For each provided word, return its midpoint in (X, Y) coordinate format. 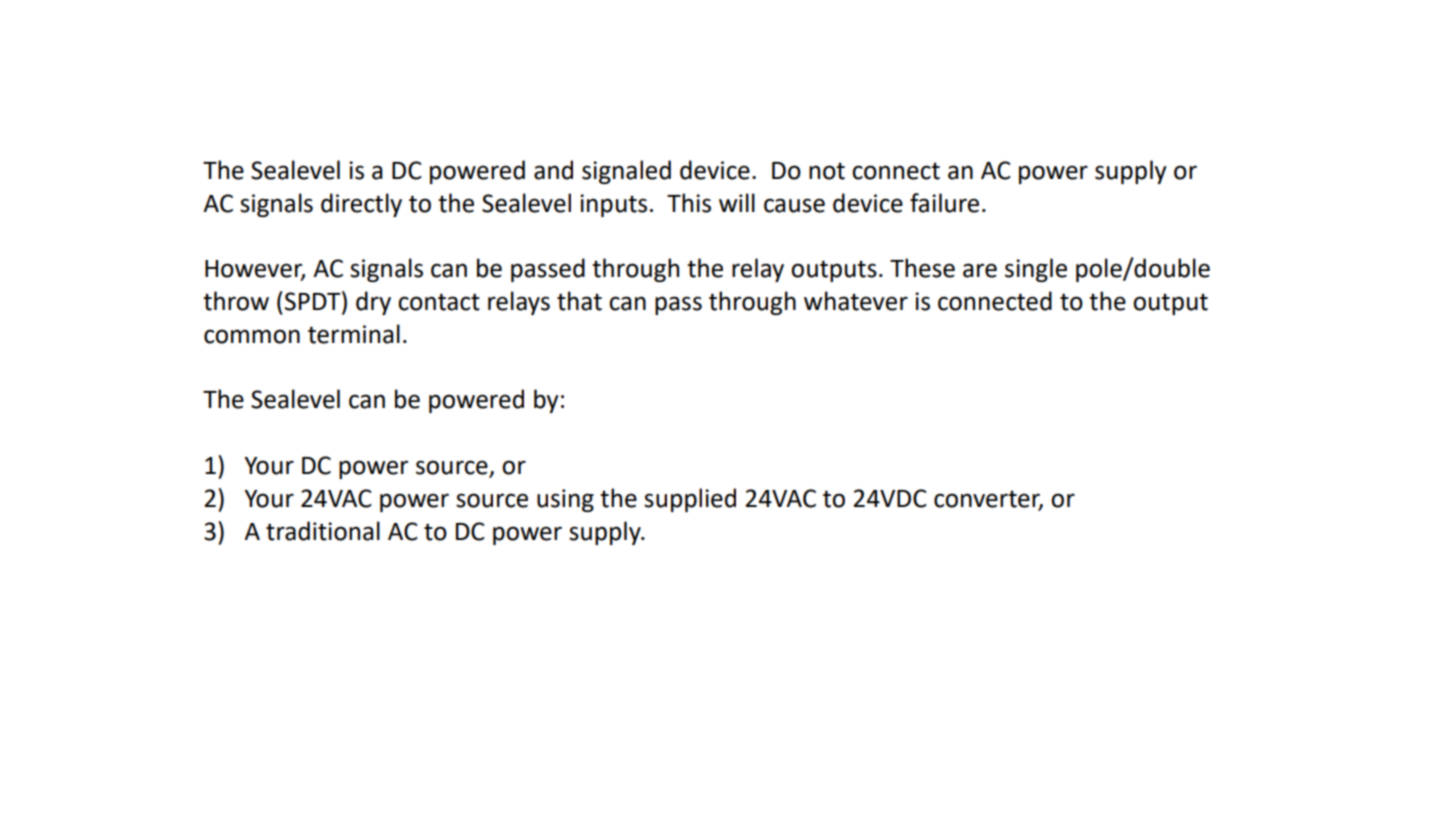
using (565, 500)
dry (373, 303)
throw (236, 301)
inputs (613, 205)
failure (944, 203)
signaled (626, 172)
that (579, 301)
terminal (354, 334)
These (922, 268)
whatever (856, 301)
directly (361, 205)
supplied (690, 500)
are (980, 270)
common (252, 336)
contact (439, 302)
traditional (323, 531)
